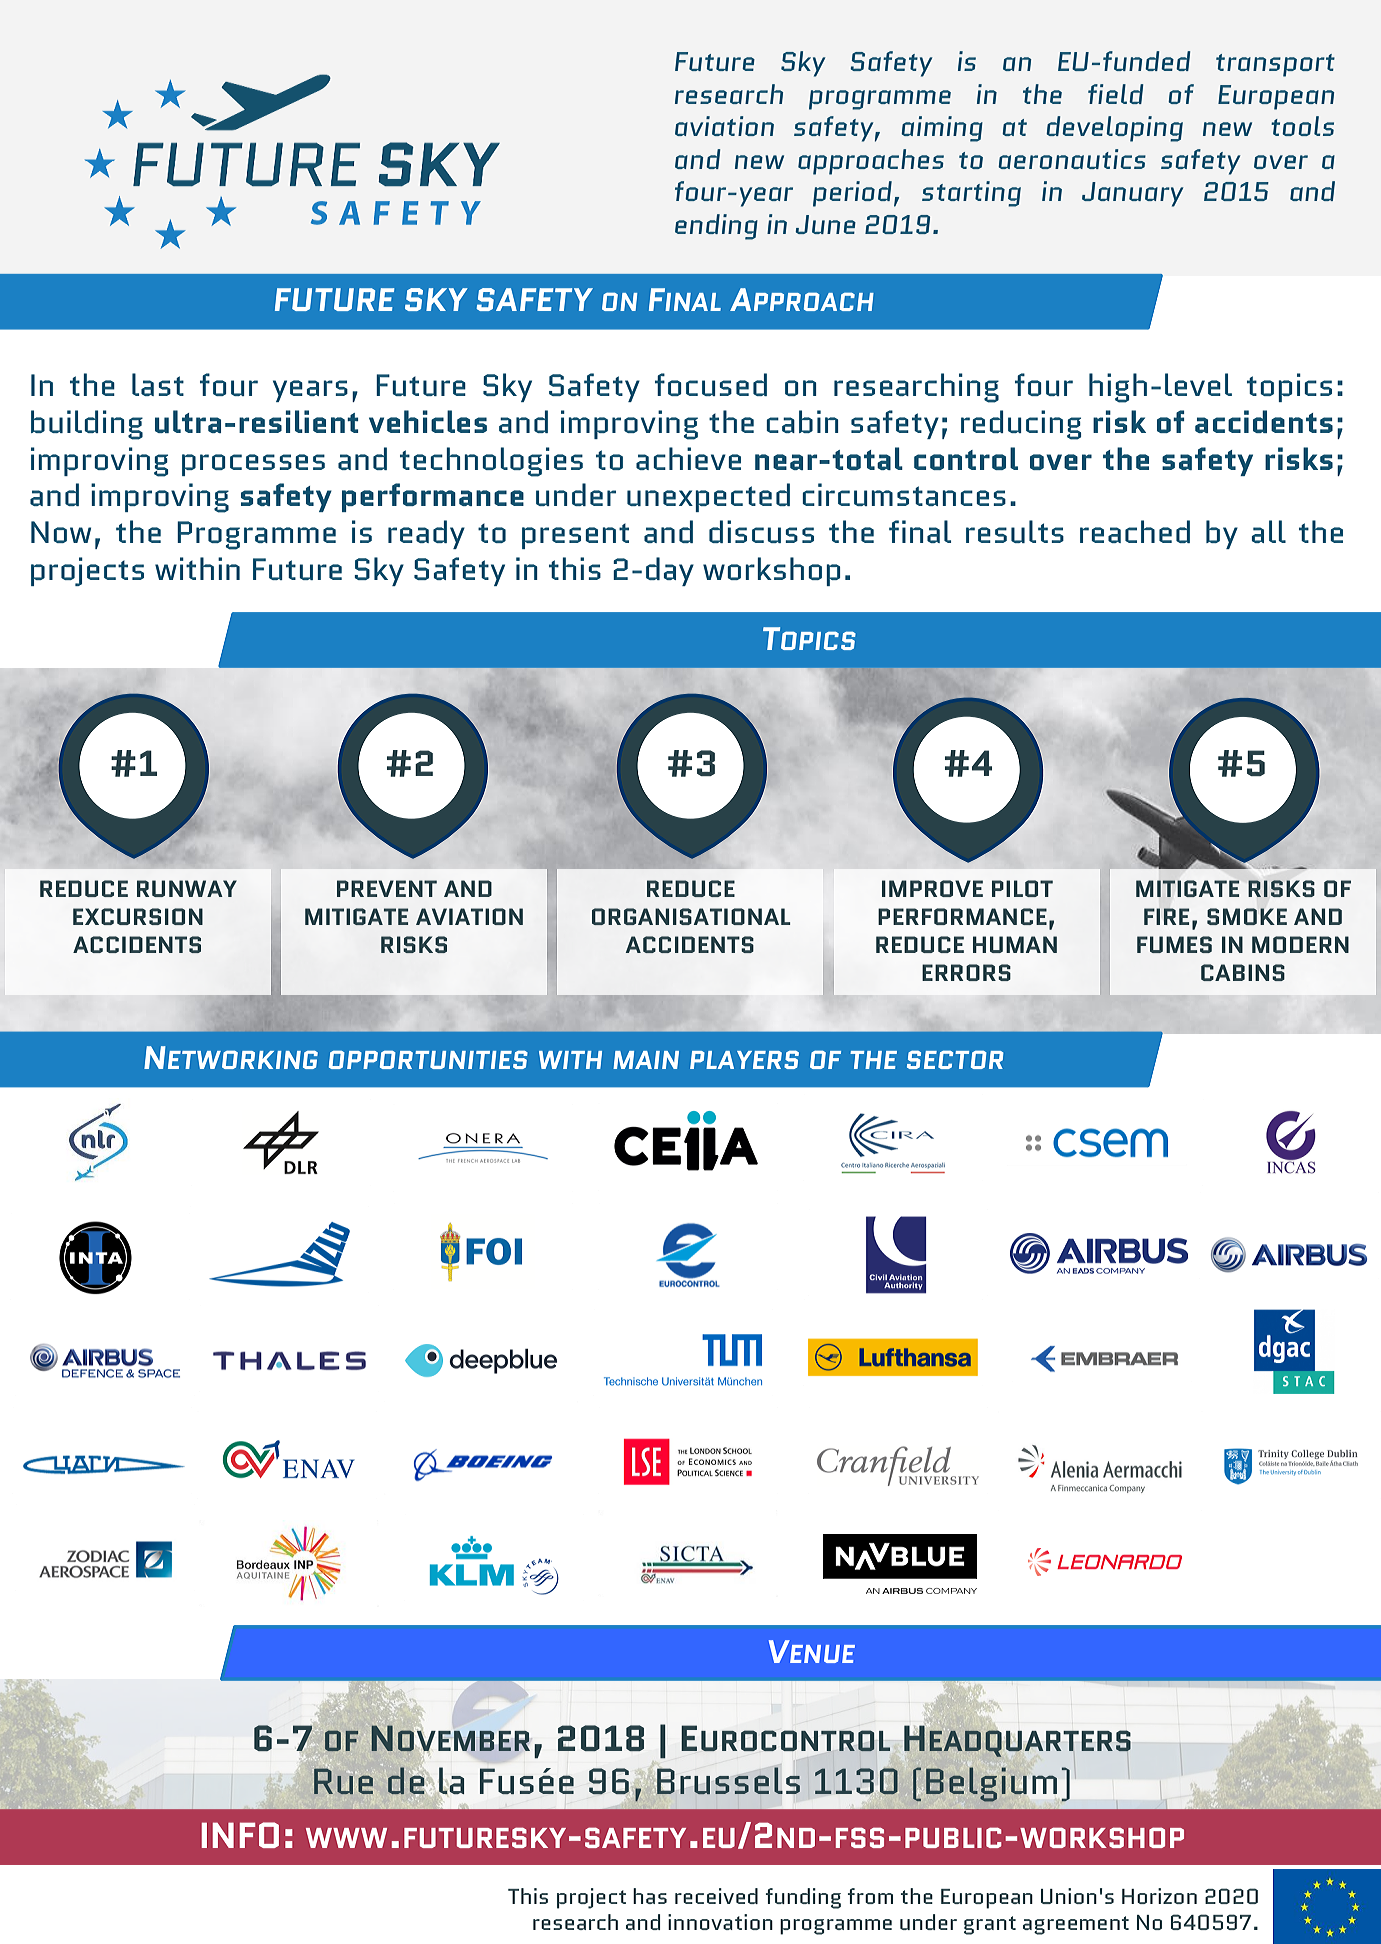  What do you see at coordinates (708, 497) in the screenshot?
I see `unexpected` at bounding box center [708, 497].
